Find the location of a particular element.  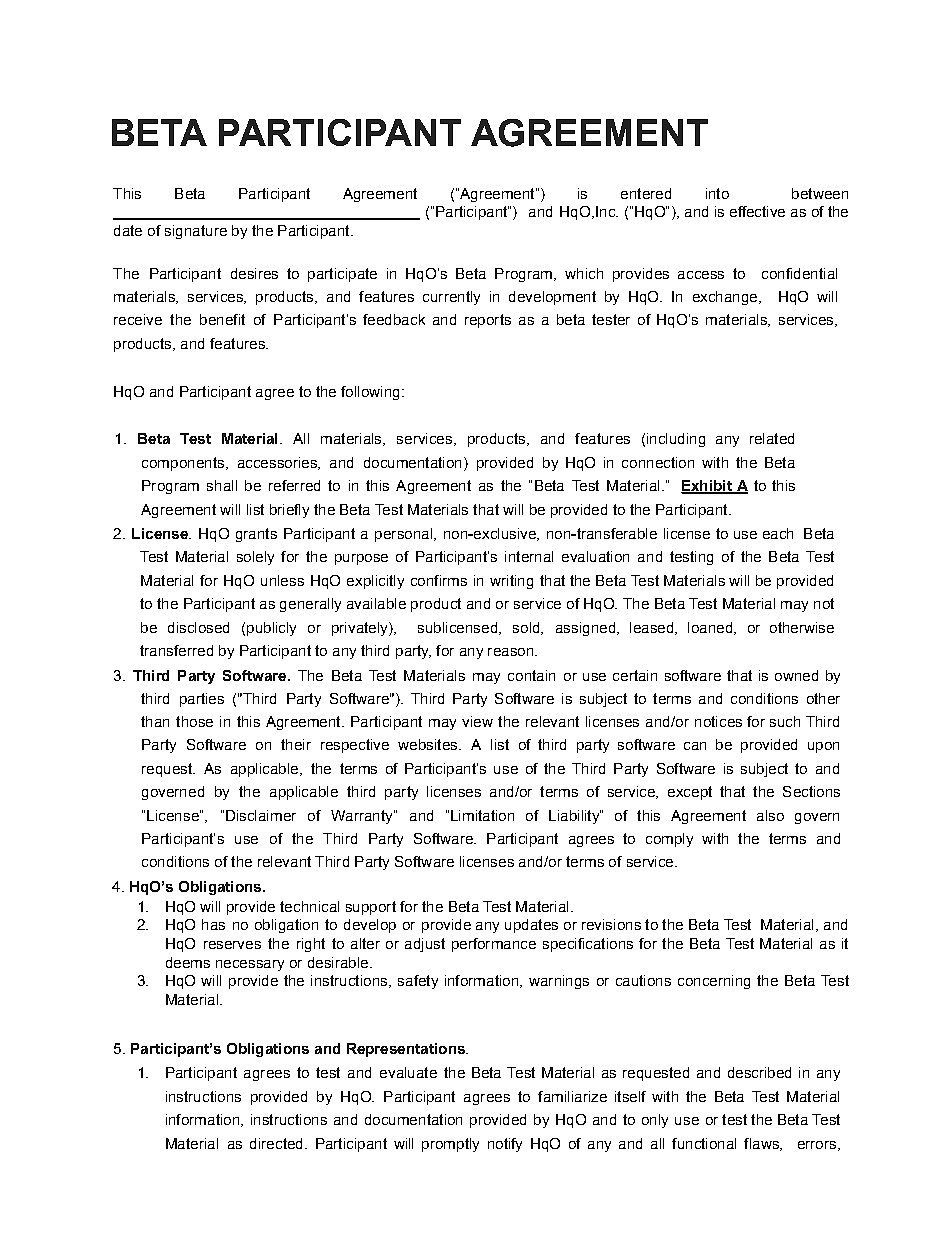

each is located at coordinates (778, 533).
